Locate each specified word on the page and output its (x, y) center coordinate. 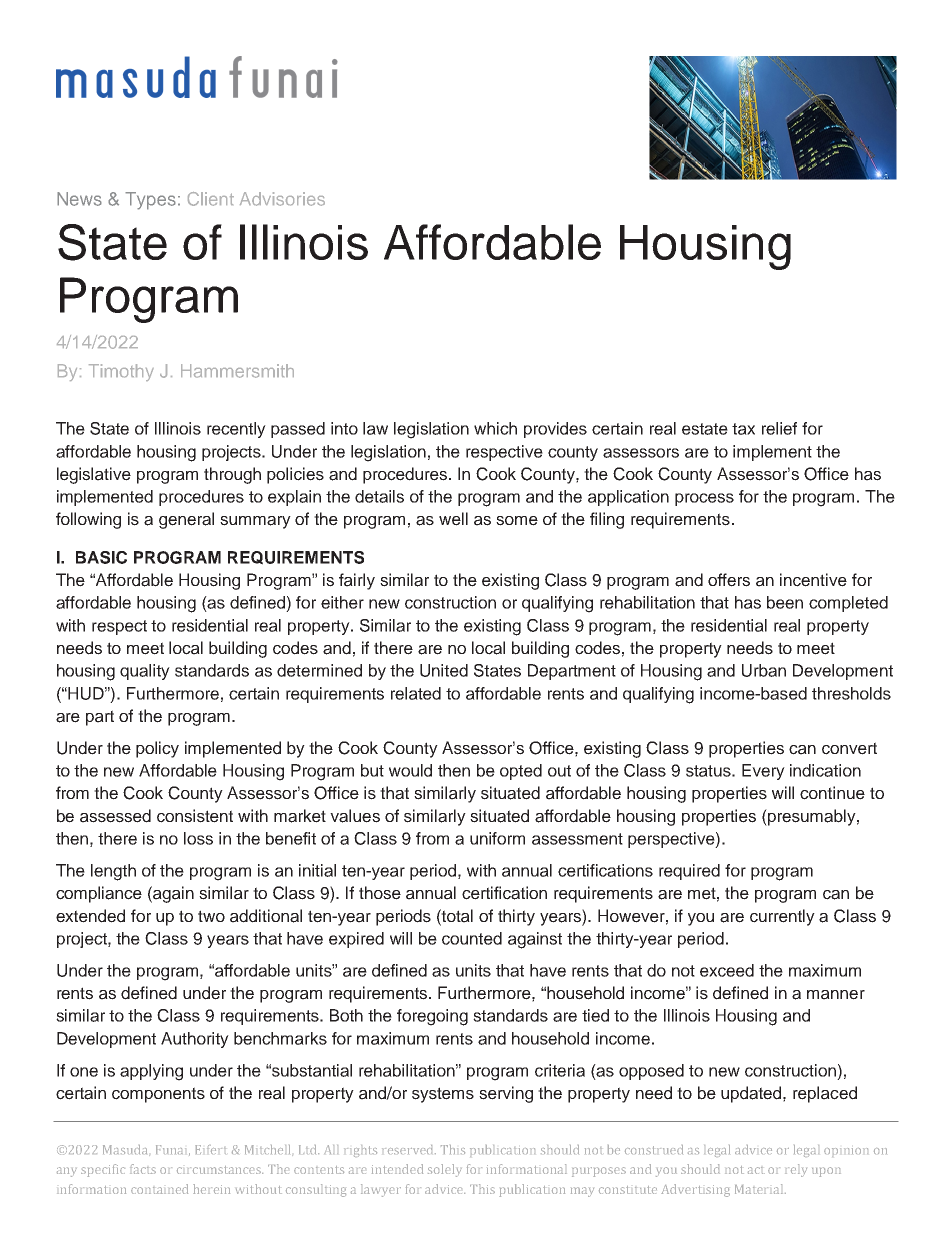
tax (743, 429)
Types (150, 201)
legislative (94, 475)
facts (143, 1169)
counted (472, 938)
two (211, 916)
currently (782, 917)
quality (145, 672)
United (444, 670)
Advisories (282, 199)
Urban (764, 670)
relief (779, 428)
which (495, 428)
